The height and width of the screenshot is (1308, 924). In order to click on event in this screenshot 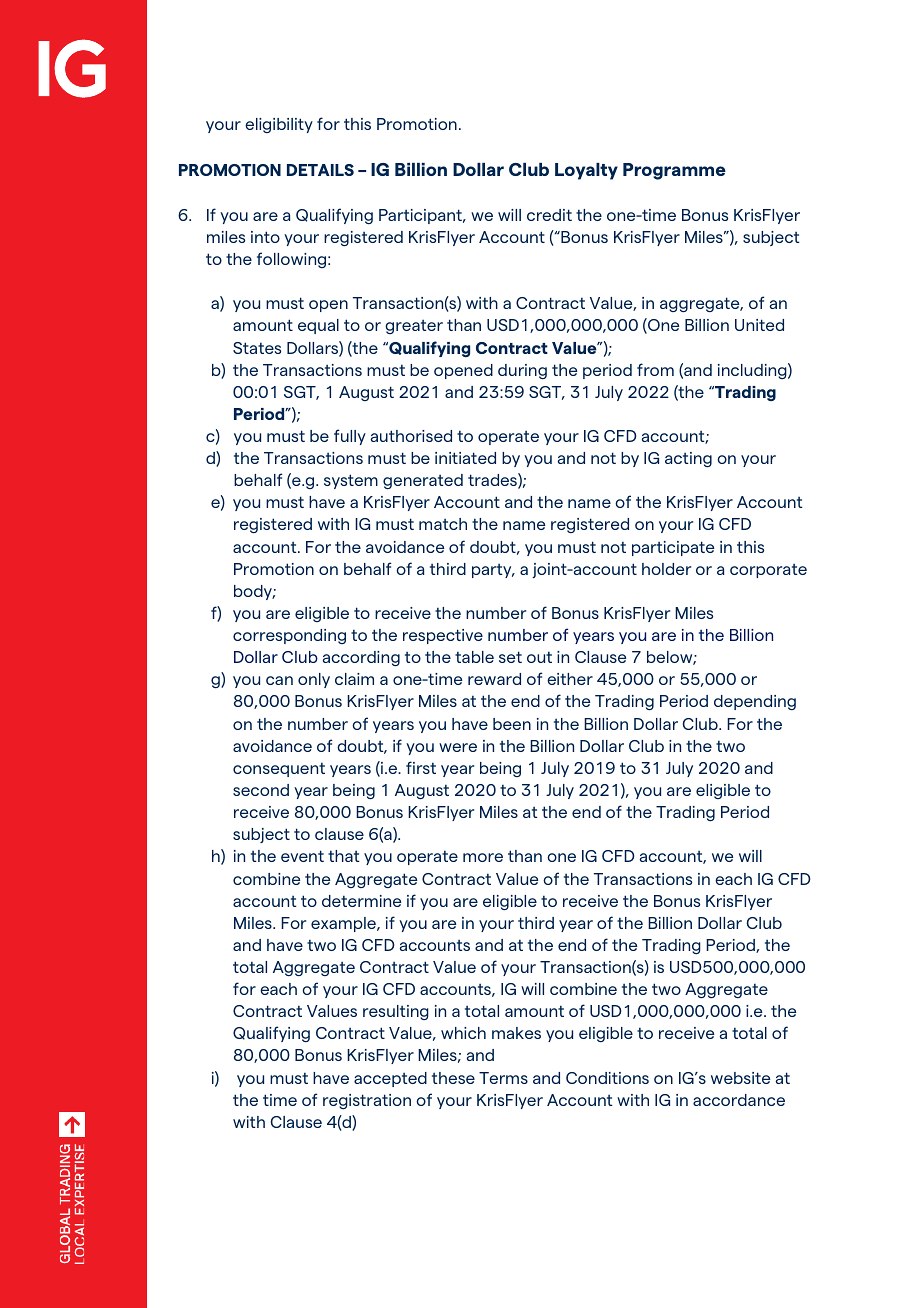, I will do `click(302, 856)`.
